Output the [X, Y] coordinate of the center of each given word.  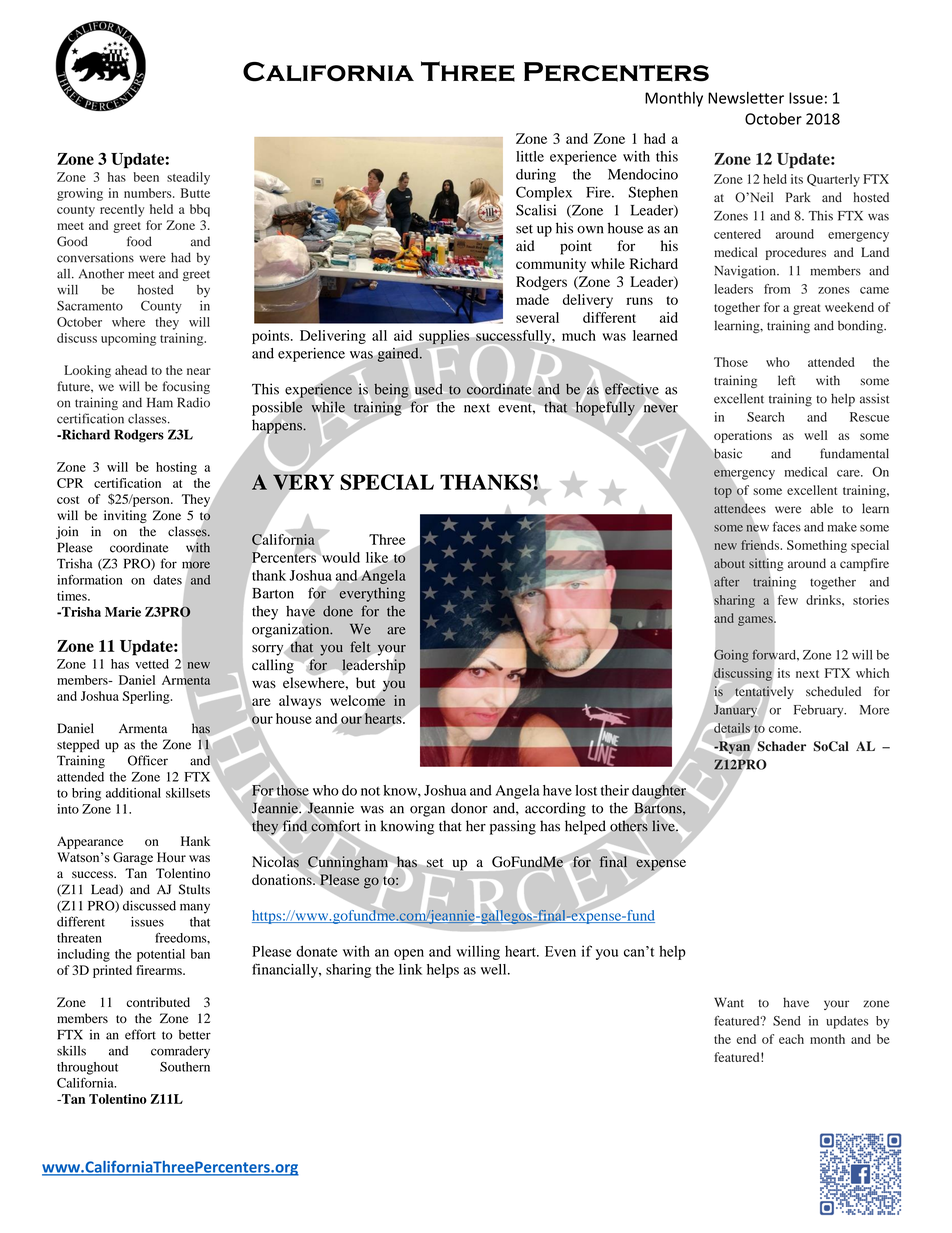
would [340, 557]
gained [399, 355]
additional [133, 793]
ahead [131, 370]
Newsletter [746, 98]
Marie [123, 612]
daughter [659, 791]
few [788, 600]
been [146, 177]
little [530, 156]
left [787, 380]
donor [469, 808]
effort [140, 1034]
